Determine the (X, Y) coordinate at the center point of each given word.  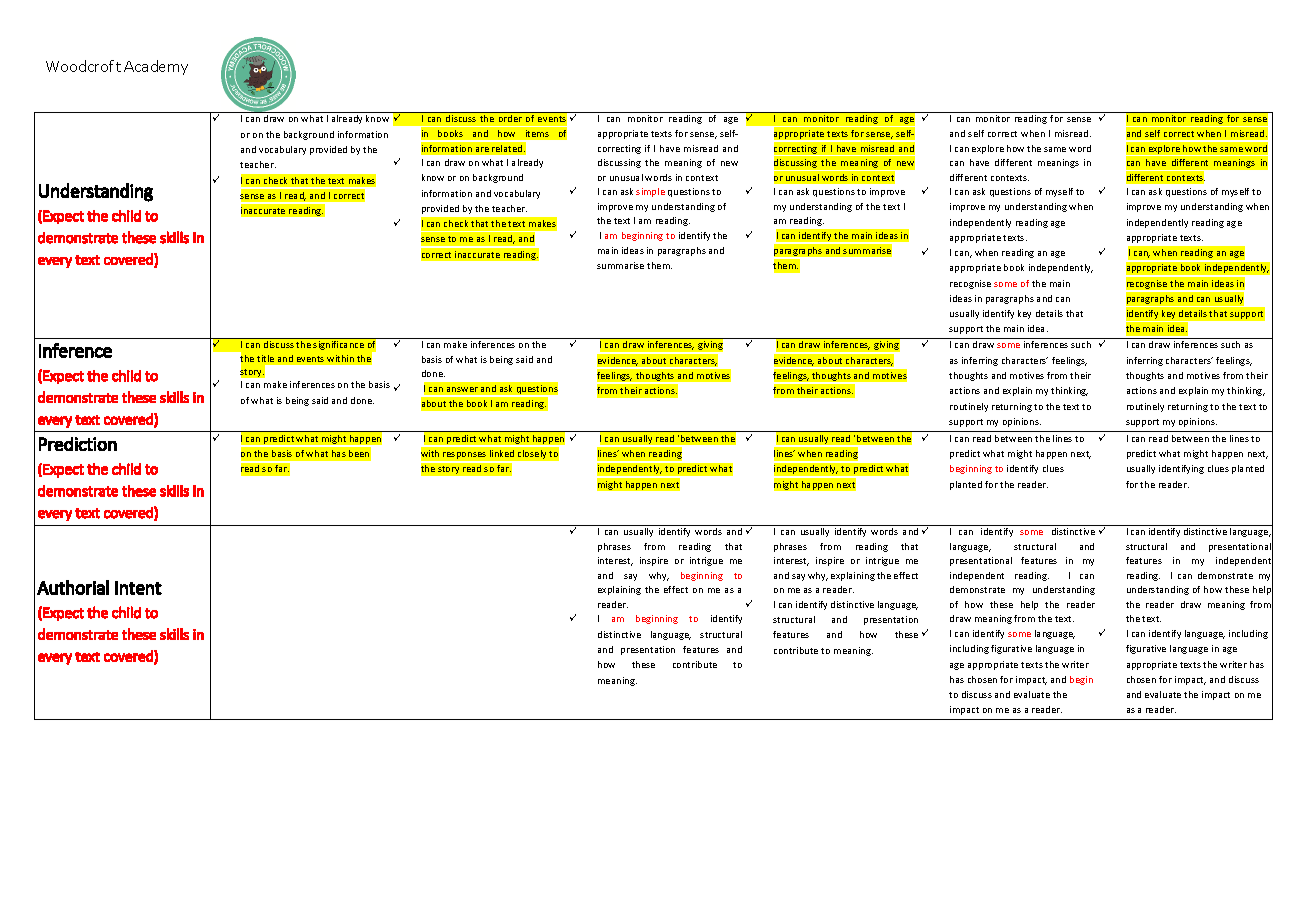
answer (462, 389)
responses (465, 457)
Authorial (73, 587)
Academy (156, 67)
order (510, 118)
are (482, 149)
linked (502, 453)
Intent (138, 588)
